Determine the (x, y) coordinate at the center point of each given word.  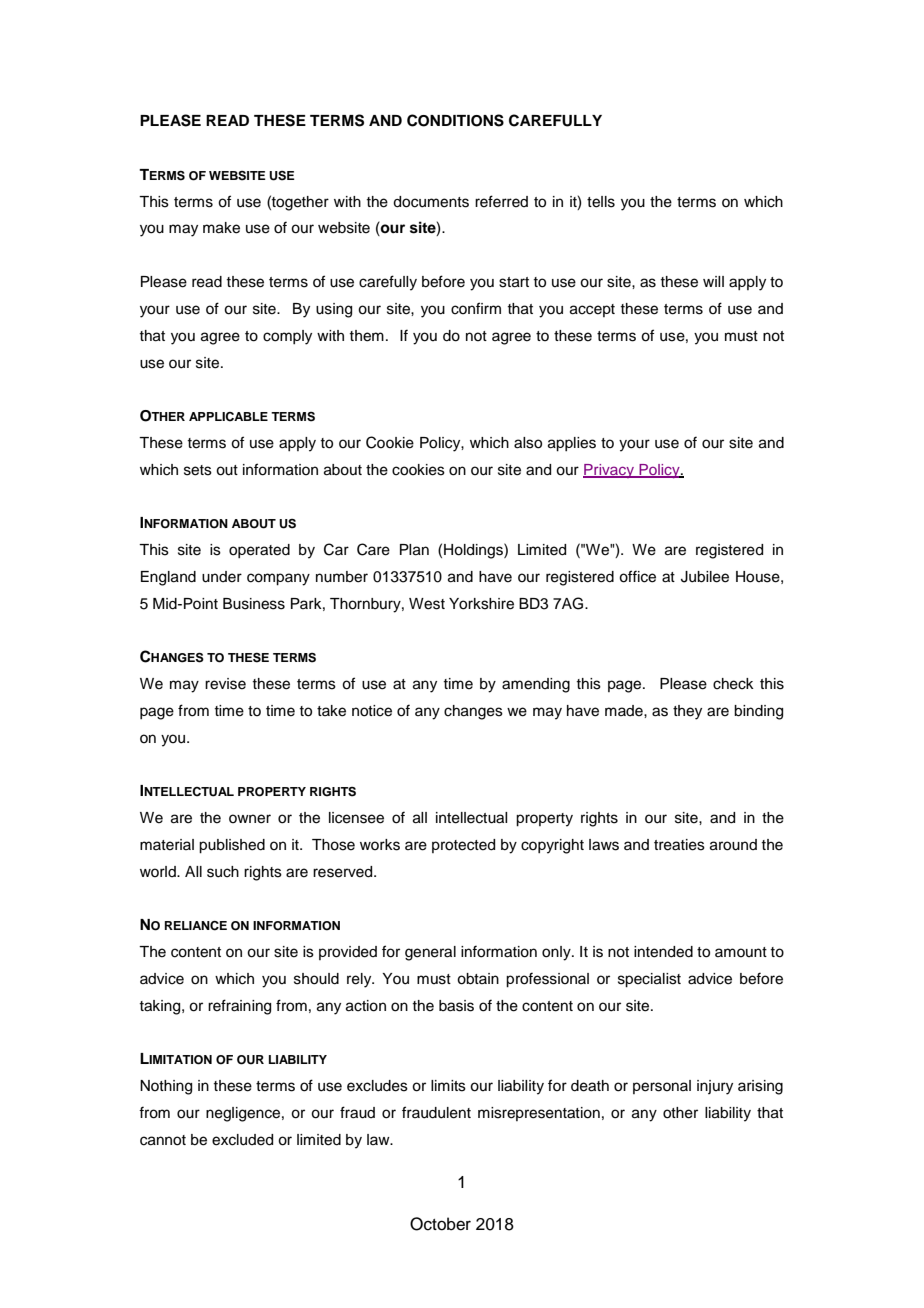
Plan (414, 550)
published (232, 846)
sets (198, 470)
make (221, 228)
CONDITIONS (455, 120)
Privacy (610, 471)
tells (601, 202)
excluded (242, 1140)
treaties (679, 845)
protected (463, 846)
